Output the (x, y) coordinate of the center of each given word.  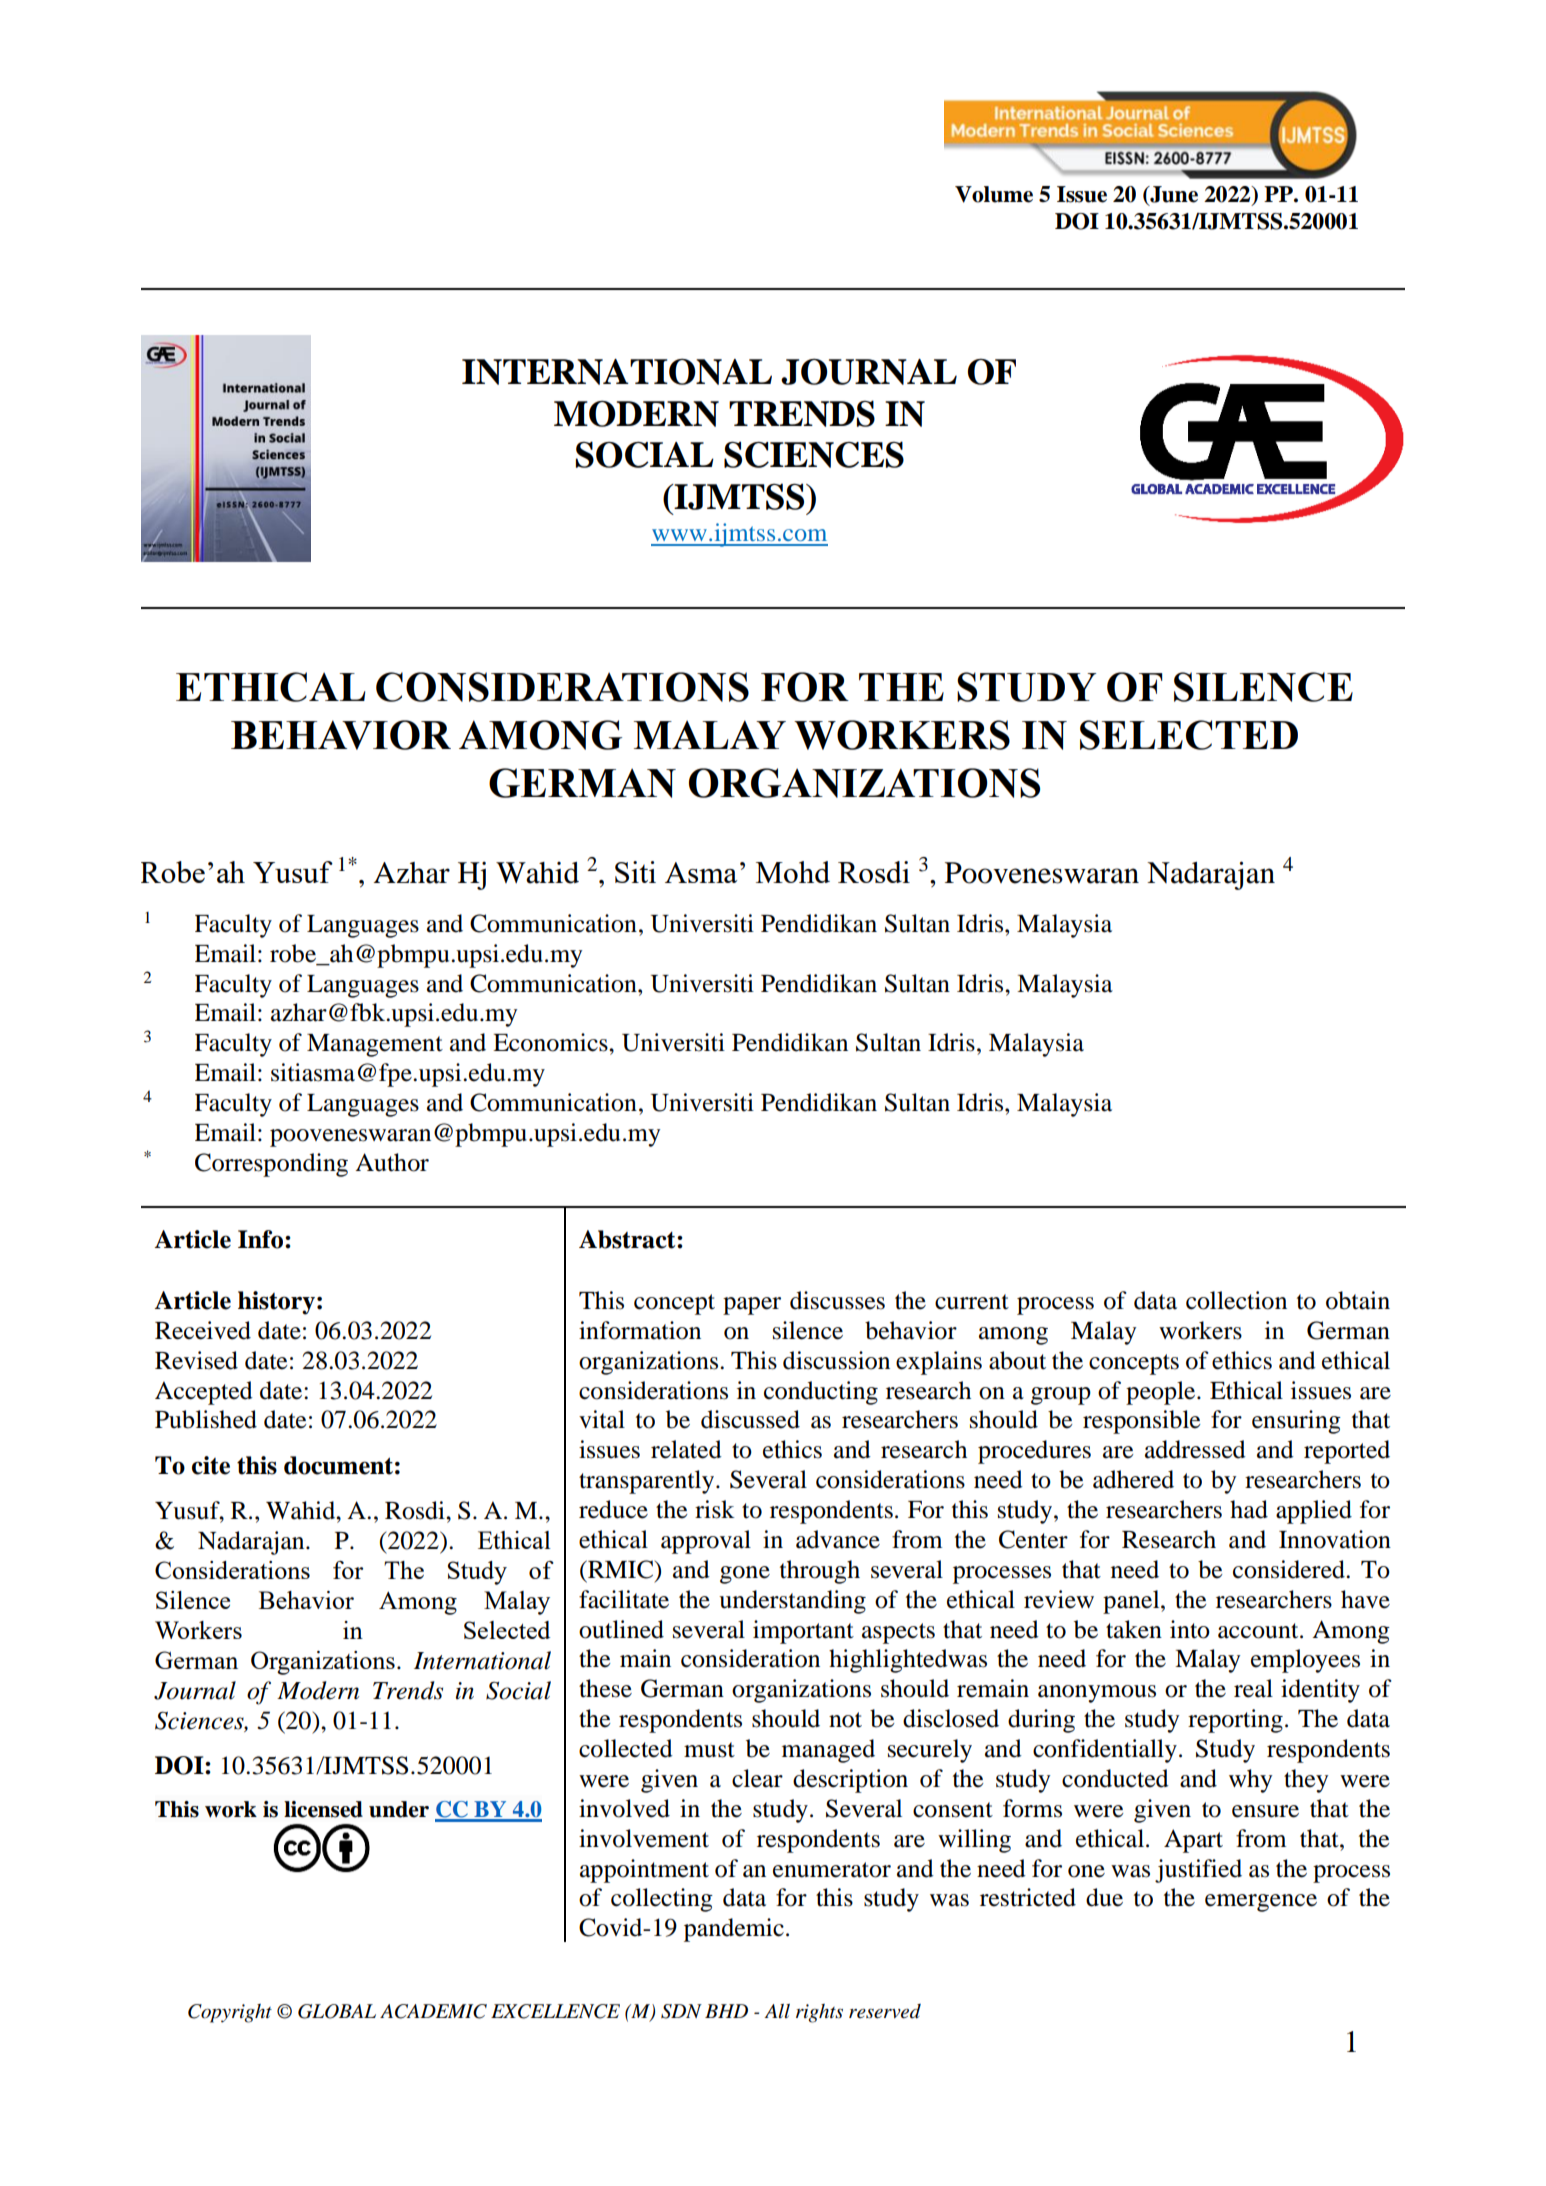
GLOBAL (337, 2011)
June (1173, 195)
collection (1236, 1300)
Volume (994, 194)
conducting (821, 1393)
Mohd (793, 872)
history (276, 1303)
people (1162, 1393)
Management (375, 1045)
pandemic (734, 1930)
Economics (551, 1042)
